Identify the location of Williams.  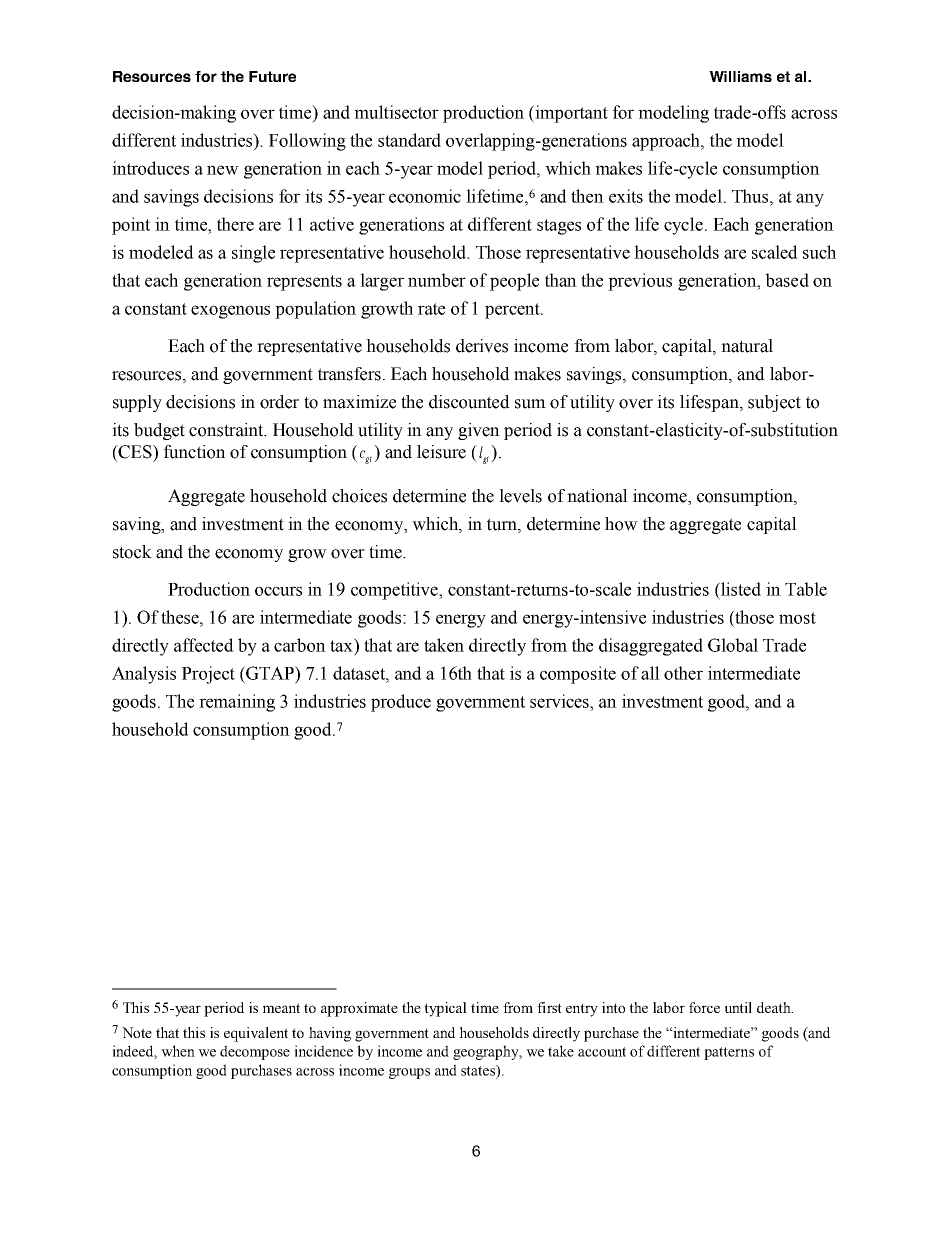
(740, 76).
